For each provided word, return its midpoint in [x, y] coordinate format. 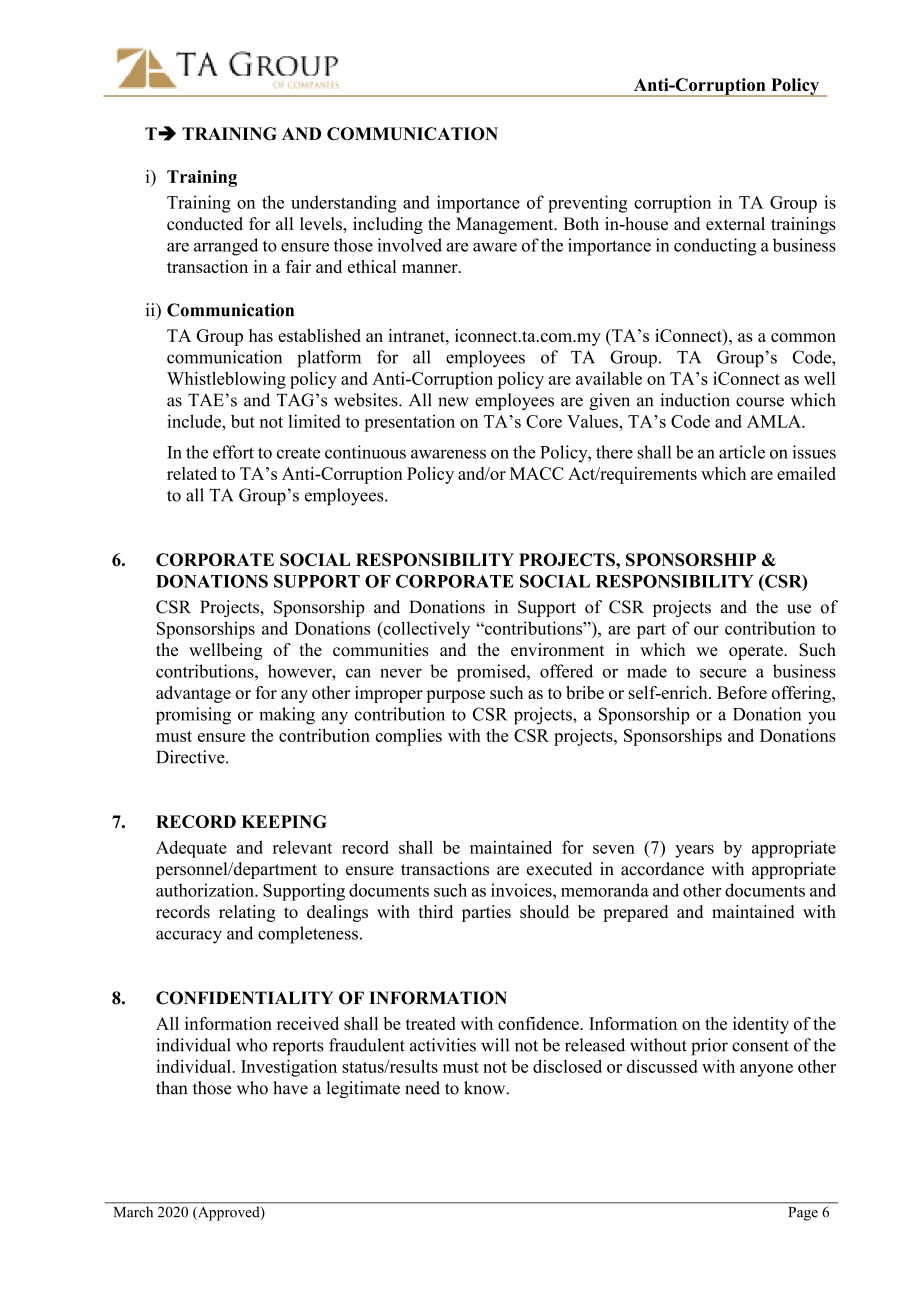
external [735, 223]
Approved [228, 1213]
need [422, 1088]
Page [803, 1214]
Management [506, 225]
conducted [205, 224]
